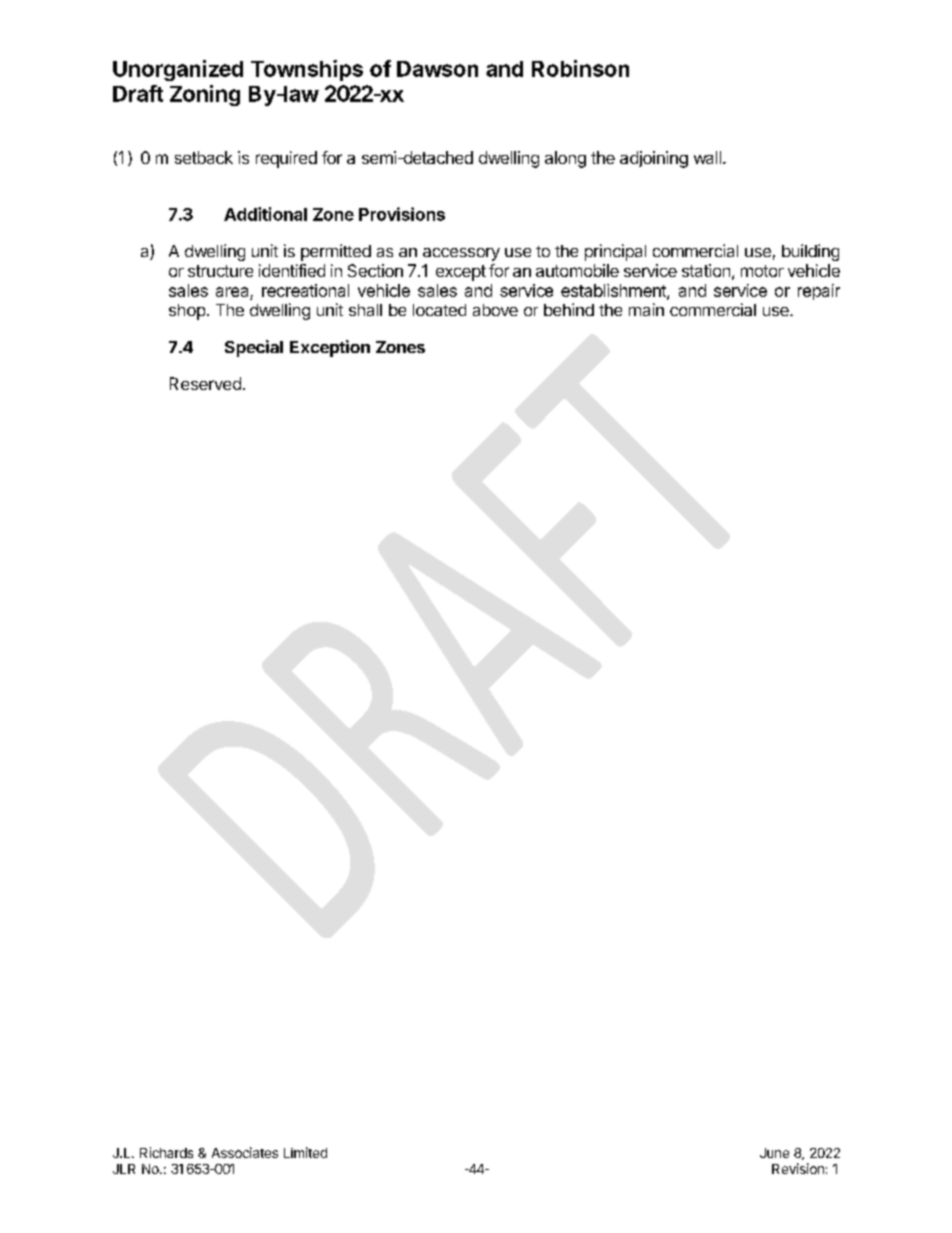 The image size is (952, 1233). What do you see at coordinates (437, 69) in the screenshot?
I see `Dawson` at bounding box center [437, 69].
